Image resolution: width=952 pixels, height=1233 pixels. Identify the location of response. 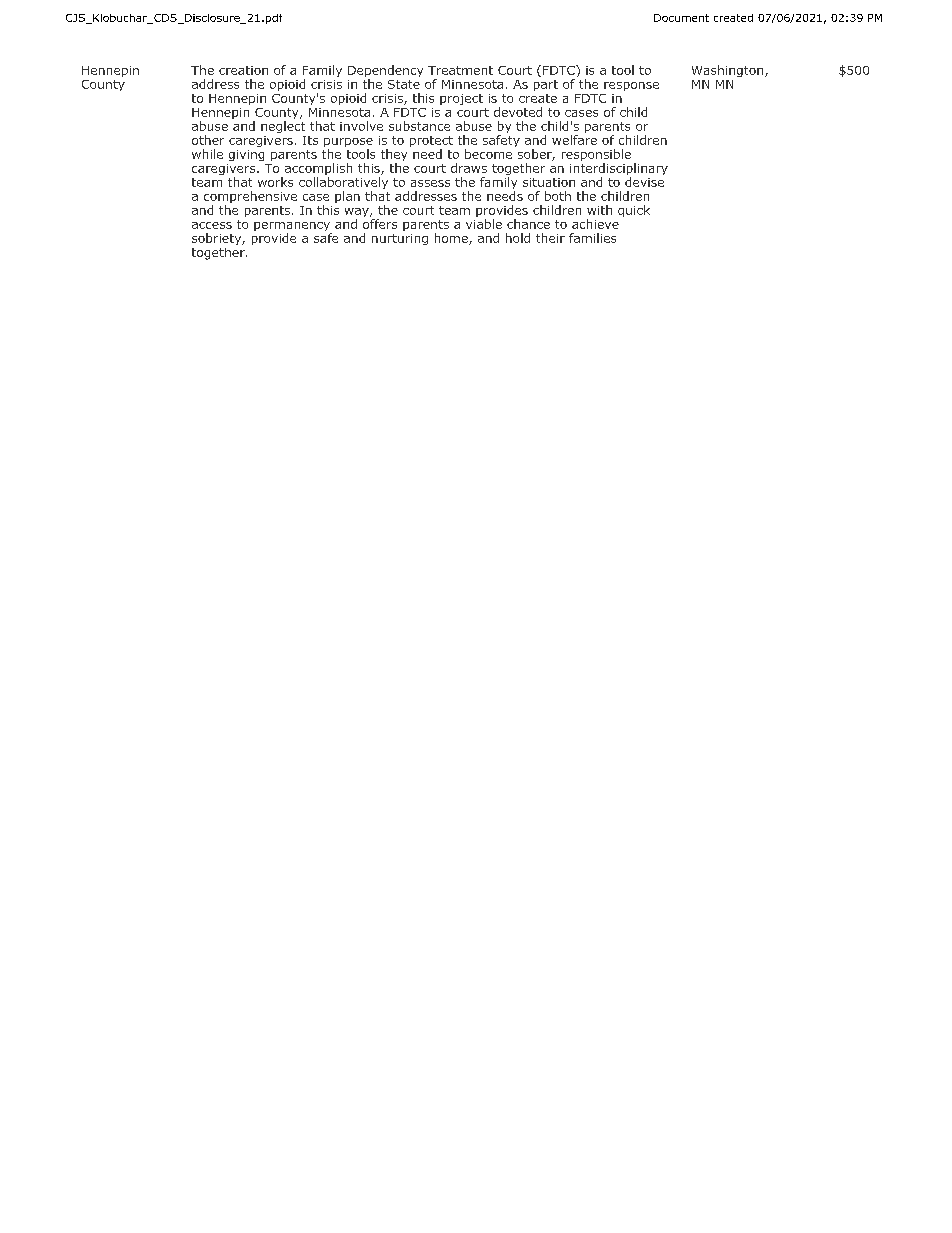
(631, 86).
